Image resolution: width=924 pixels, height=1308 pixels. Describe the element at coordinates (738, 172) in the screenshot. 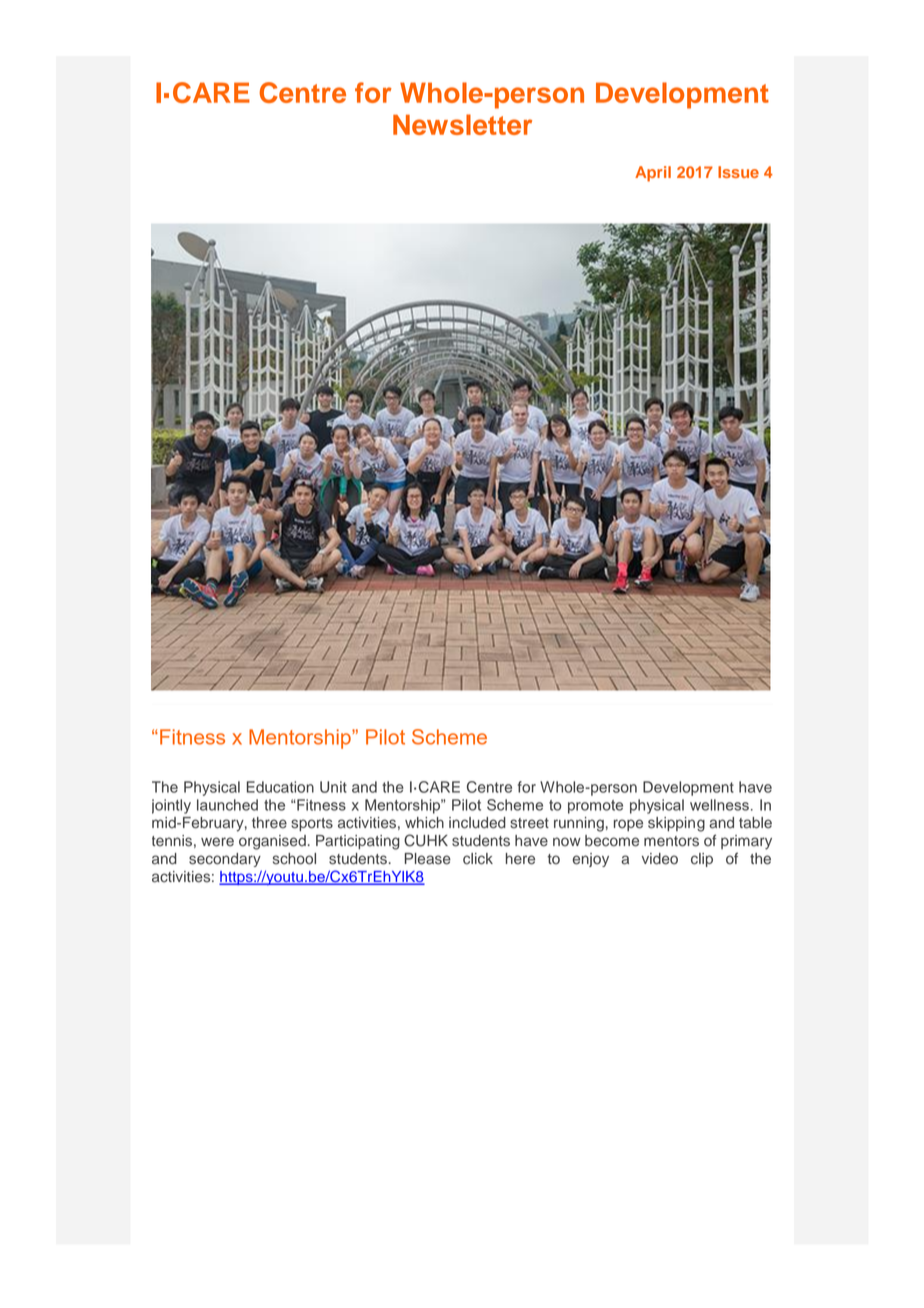

I see `Issue` at that location.
